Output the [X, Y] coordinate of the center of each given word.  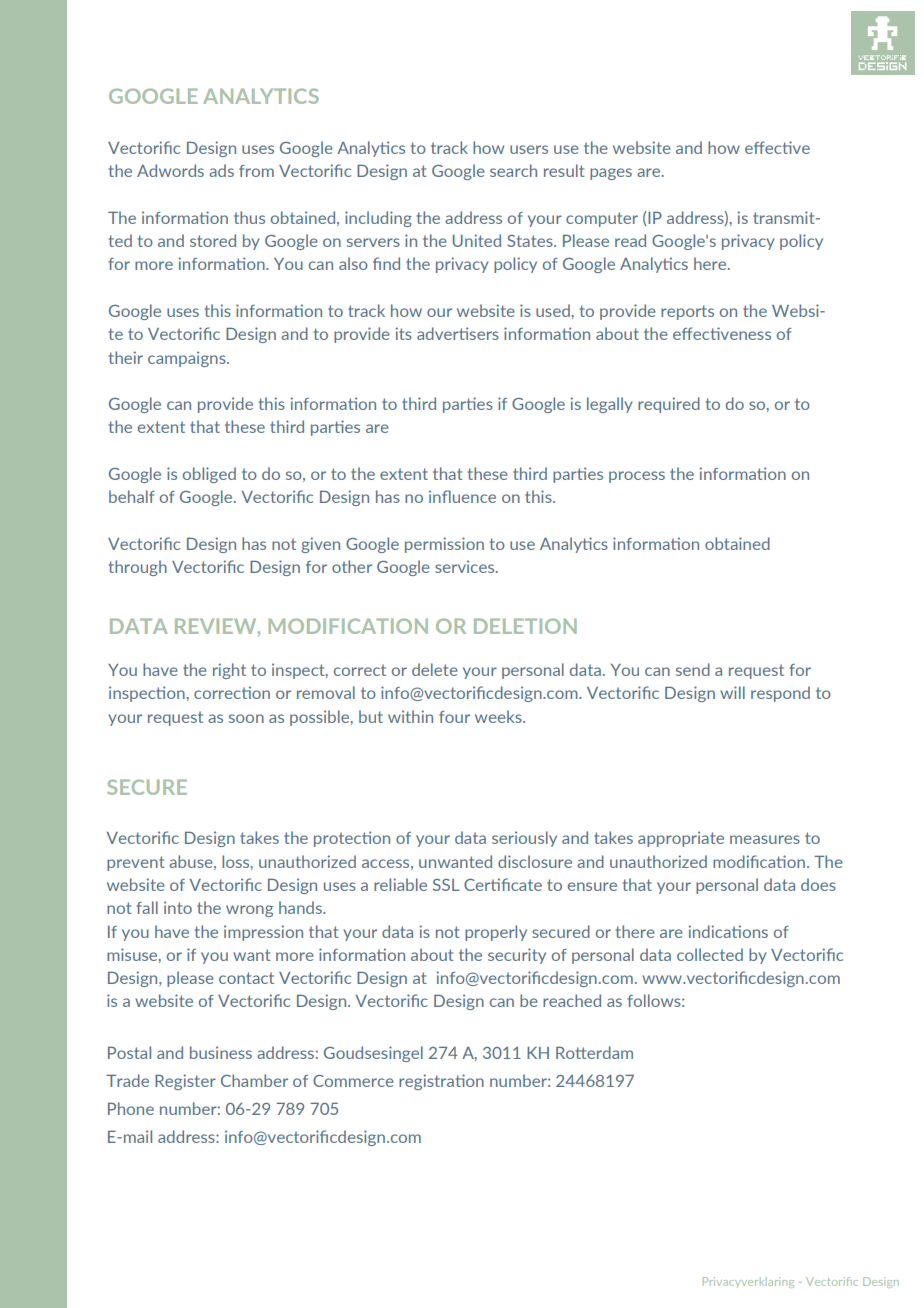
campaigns [188, 359]
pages [611, 174]
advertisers [458, 333]
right [229, 671]
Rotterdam [594, 1052]
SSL [446, 885]
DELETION [525, 626]
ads [221, 170]
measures [765, 839]
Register [185, 1082]
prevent [136, 863]
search [513, 170]
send [693, 669]
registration [441, 1082]
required [669, 405]
